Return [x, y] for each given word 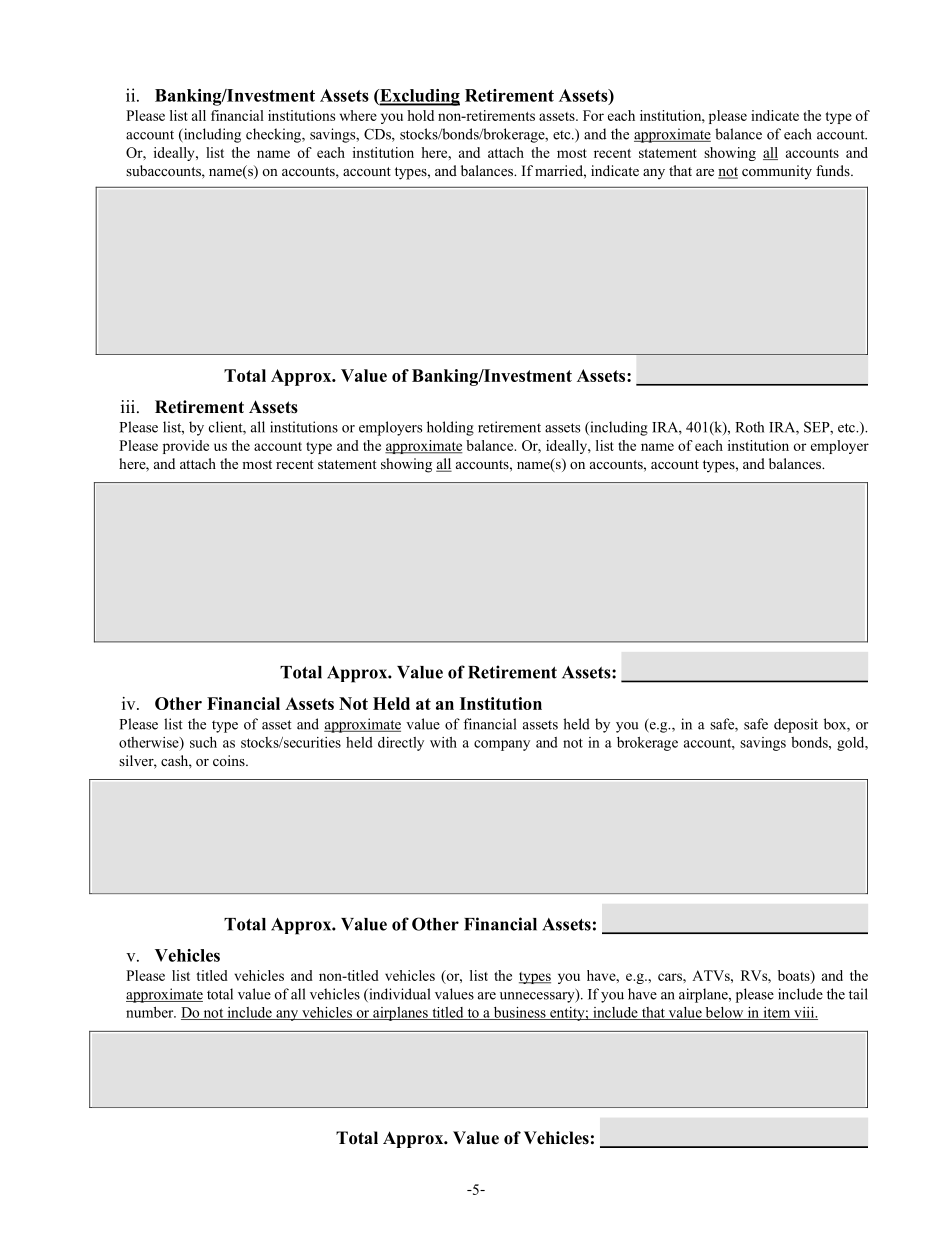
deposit [796, 725]
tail [858, 994]
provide [186, 447]
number [151, 1012]
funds [834, 170]
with [443, 742]
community [777, 172]
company [502, 745]
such [203, 742]
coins [230, 760]
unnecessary [538, 996]
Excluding [419, 97]
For [593, 115]
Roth [749, 427]
